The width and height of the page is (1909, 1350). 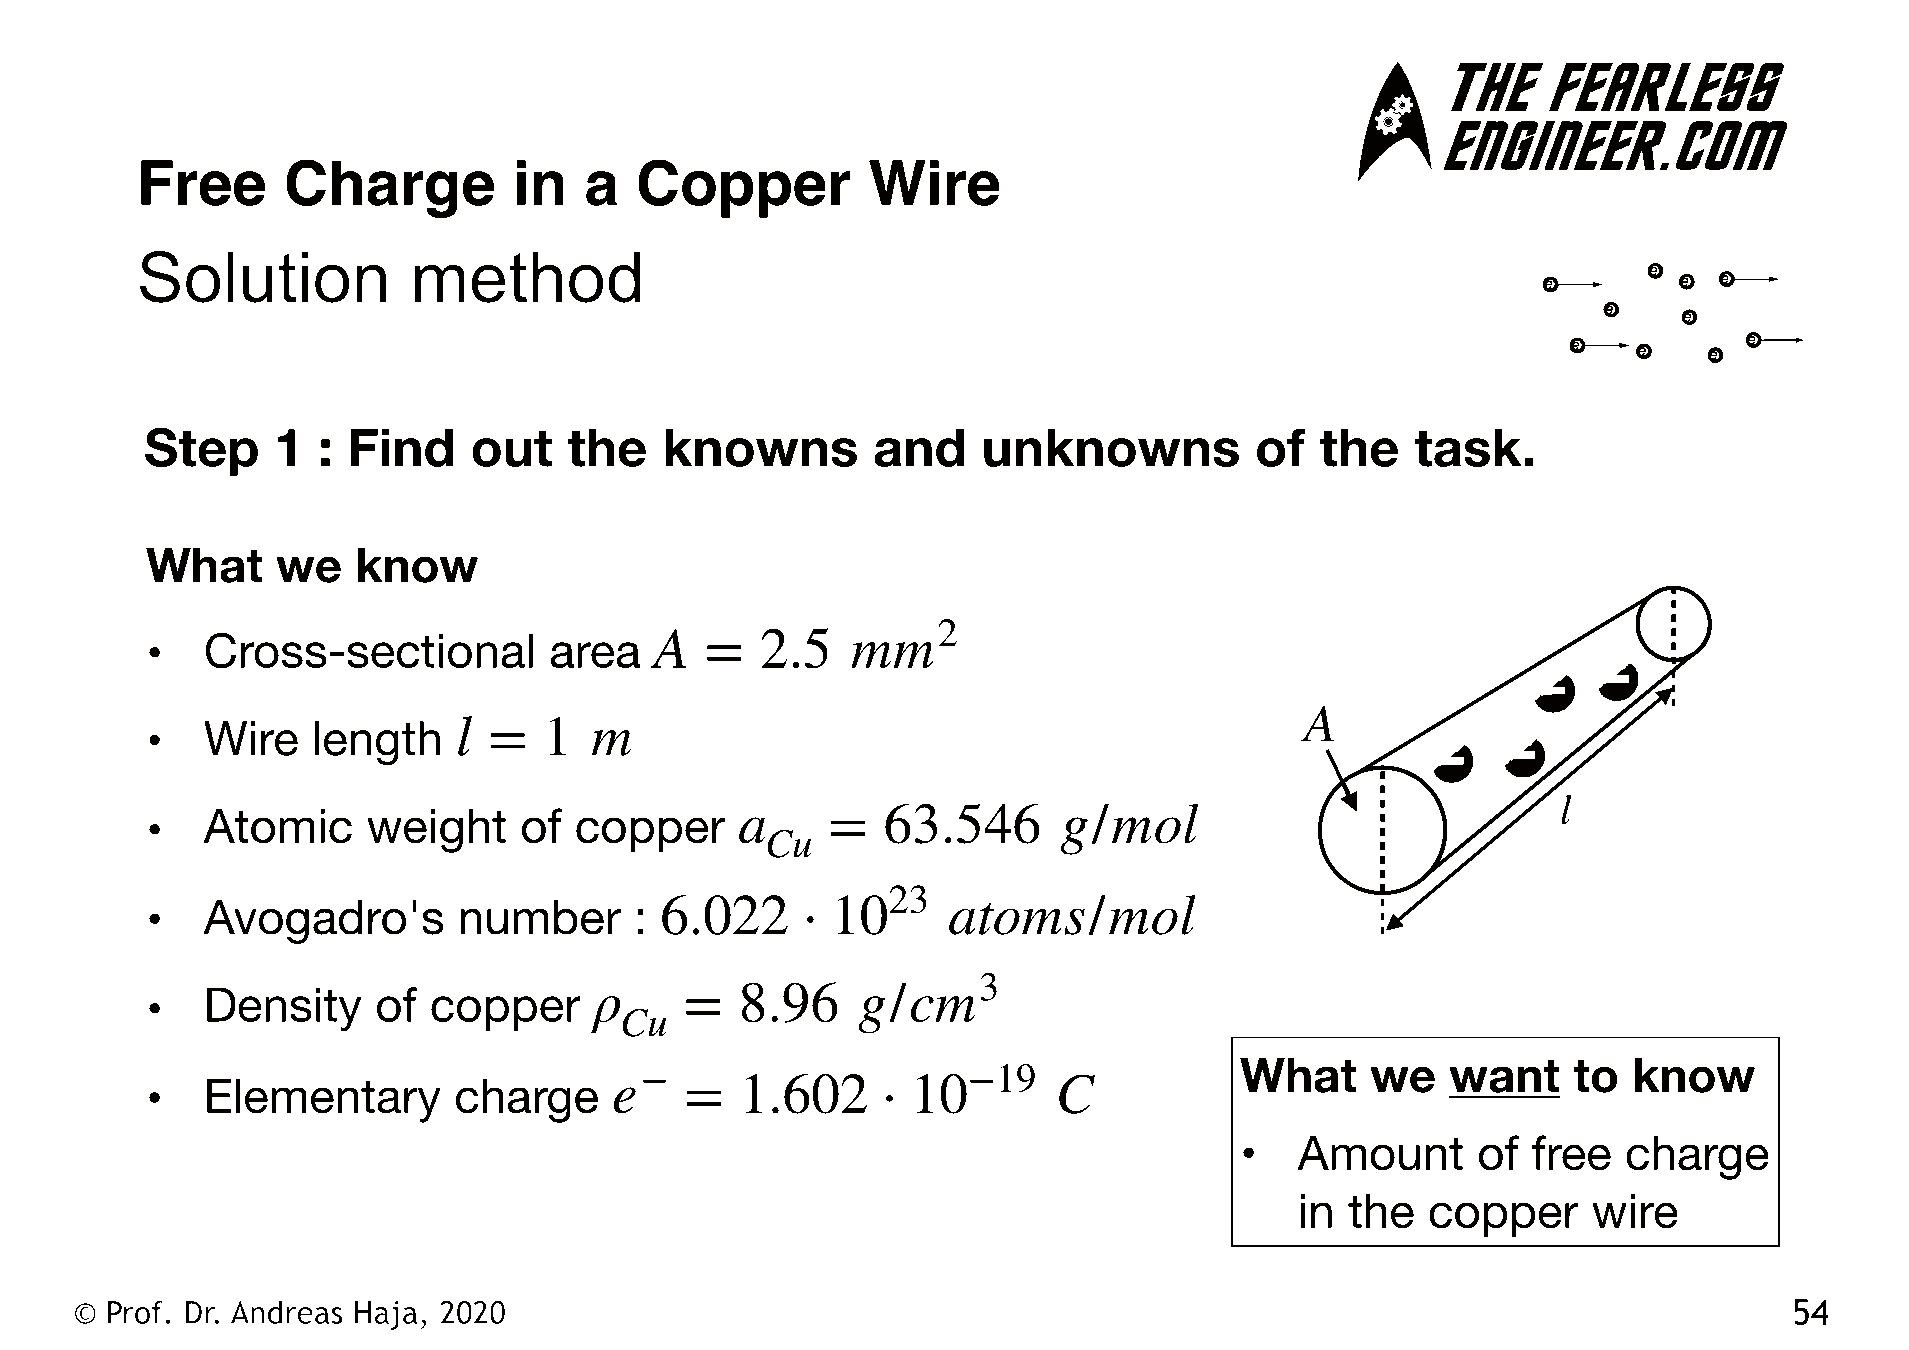 I want to click on length, so click(x=377, y=743).
